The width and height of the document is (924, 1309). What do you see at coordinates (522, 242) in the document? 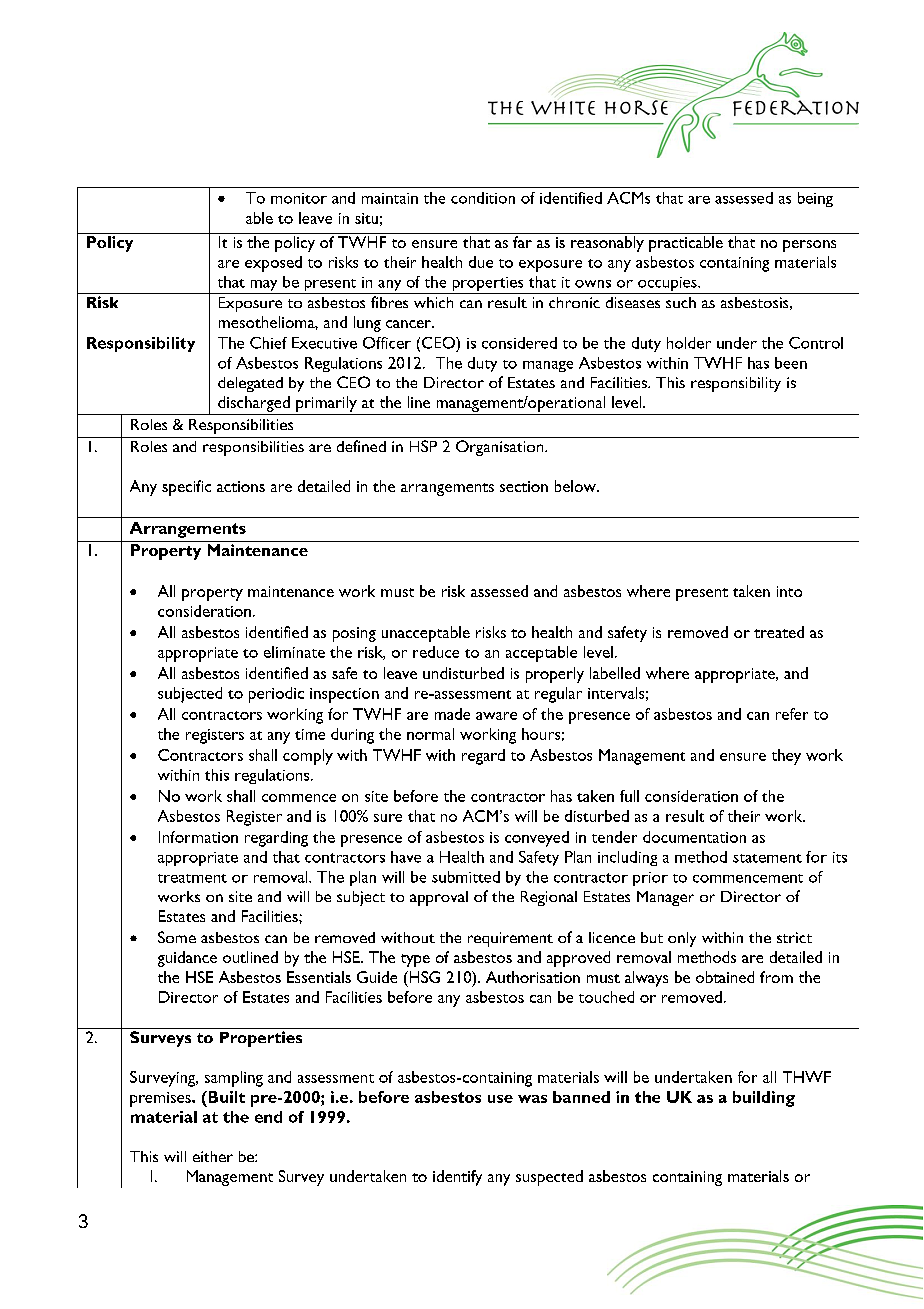
I see `far` at bounding box center [522, 242].
